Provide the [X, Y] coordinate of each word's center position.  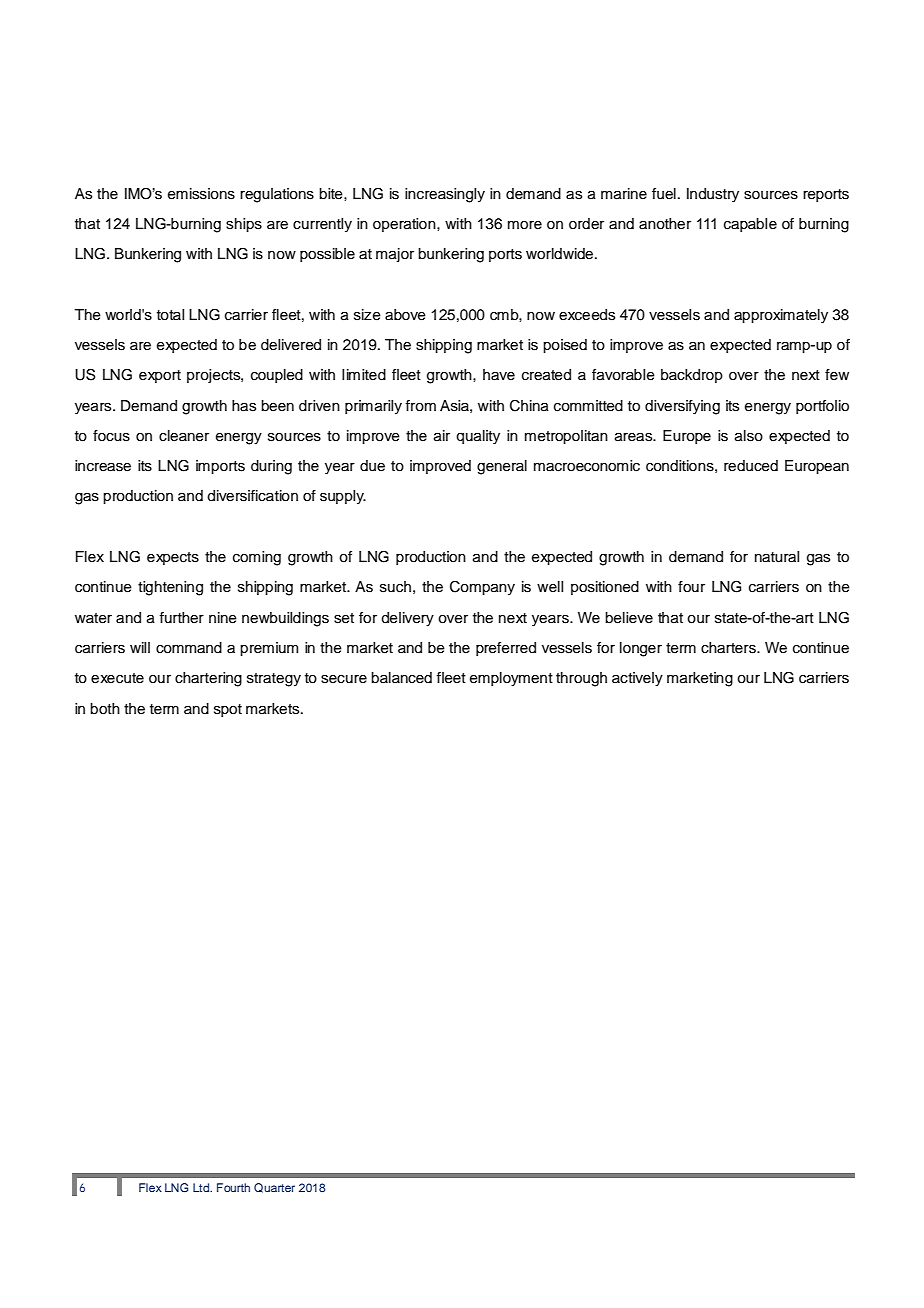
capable [750, 225]
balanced [401, 678]
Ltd [202, 1187]
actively [637, 679]
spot [228, 710]
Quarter [274, 1188]
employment [511, 679]
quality [478, 437]
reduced [751, 466]
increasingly [445, 195]
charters [729, 648]
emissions [201, 194]
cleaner [184, 436]
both [105, 709]
